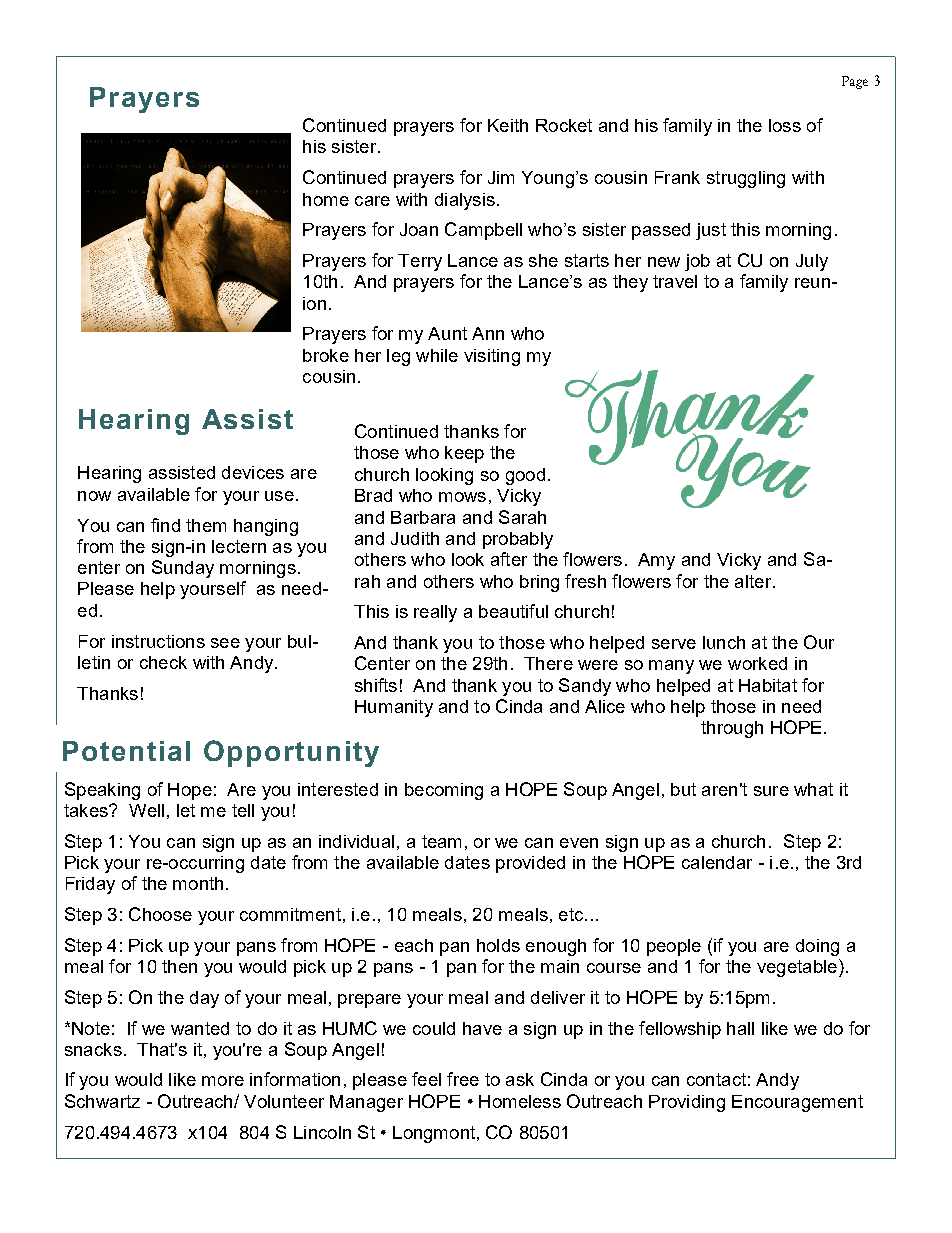 The width and height of the image is (952, 1233). I want to click on alter, so click(754, 581).
